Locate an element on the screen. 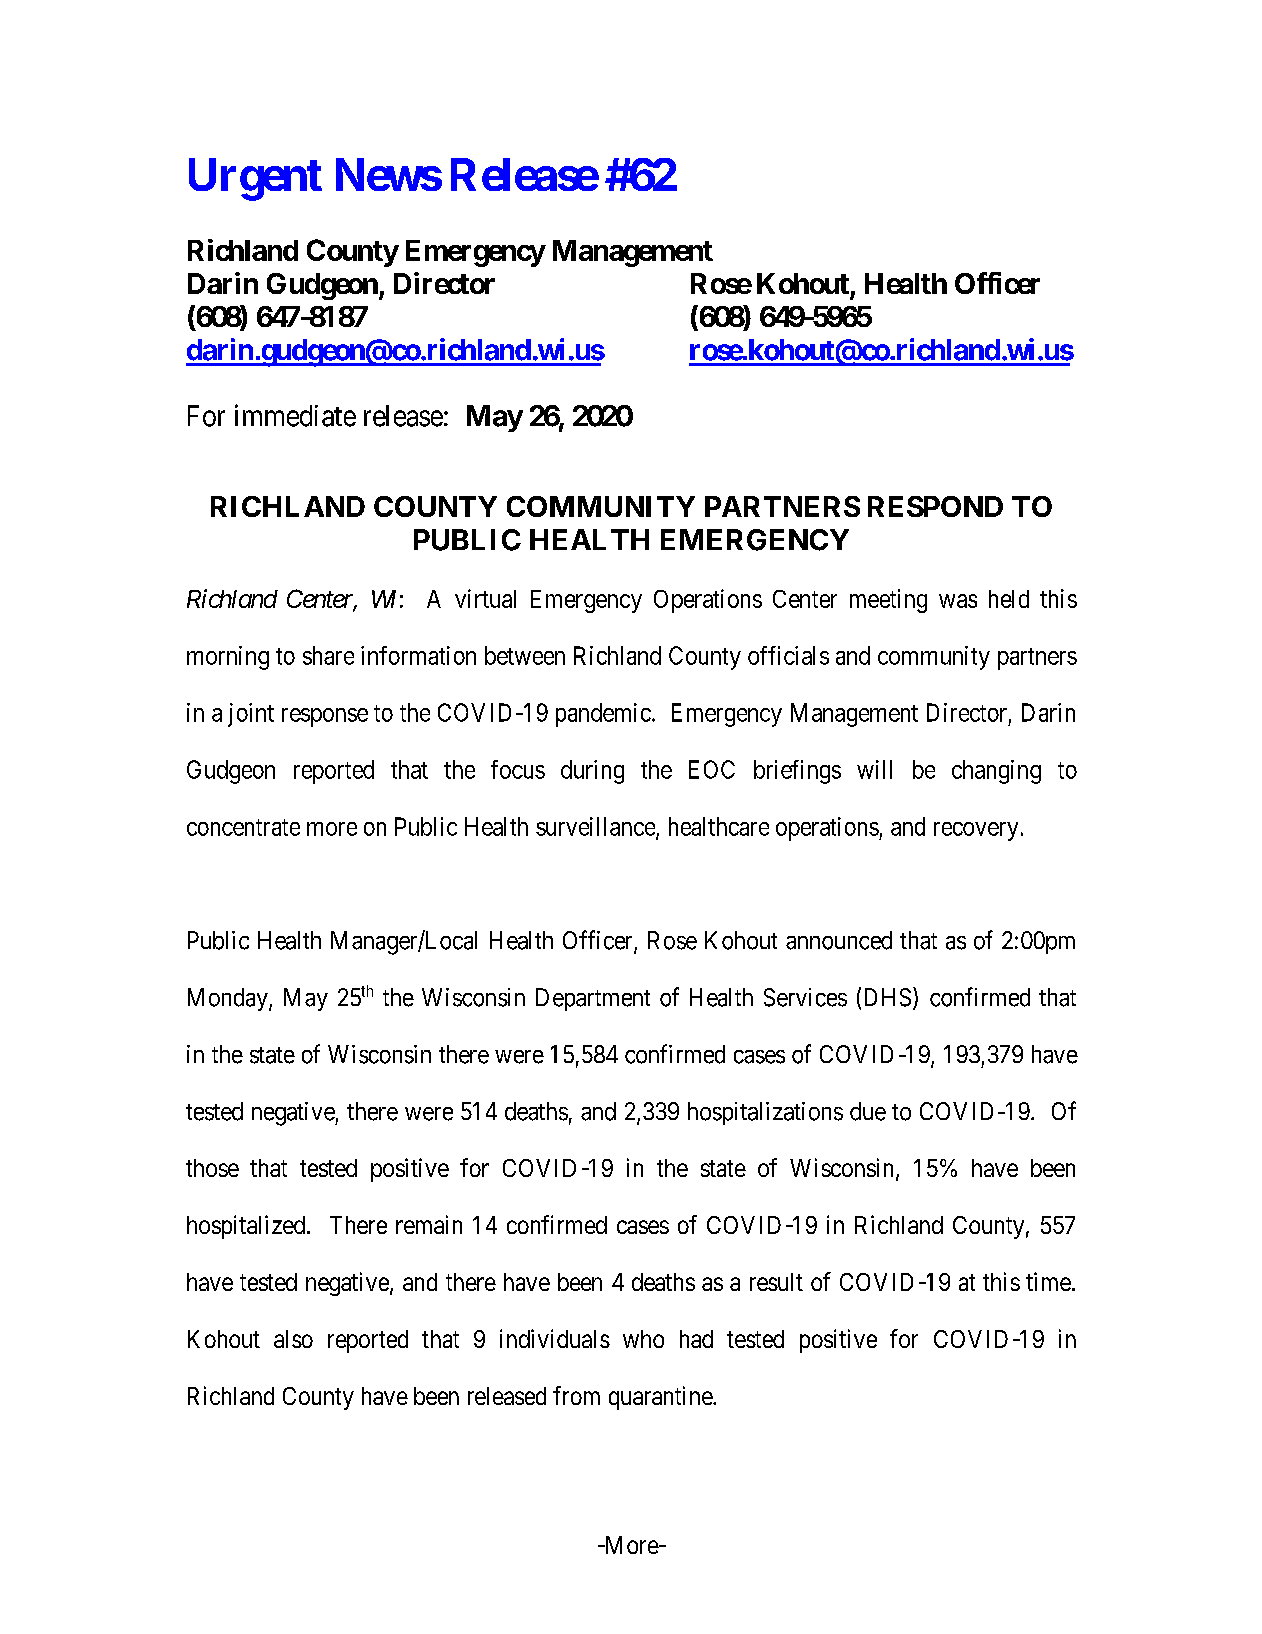  also is located at coordinates (293, 1339).
